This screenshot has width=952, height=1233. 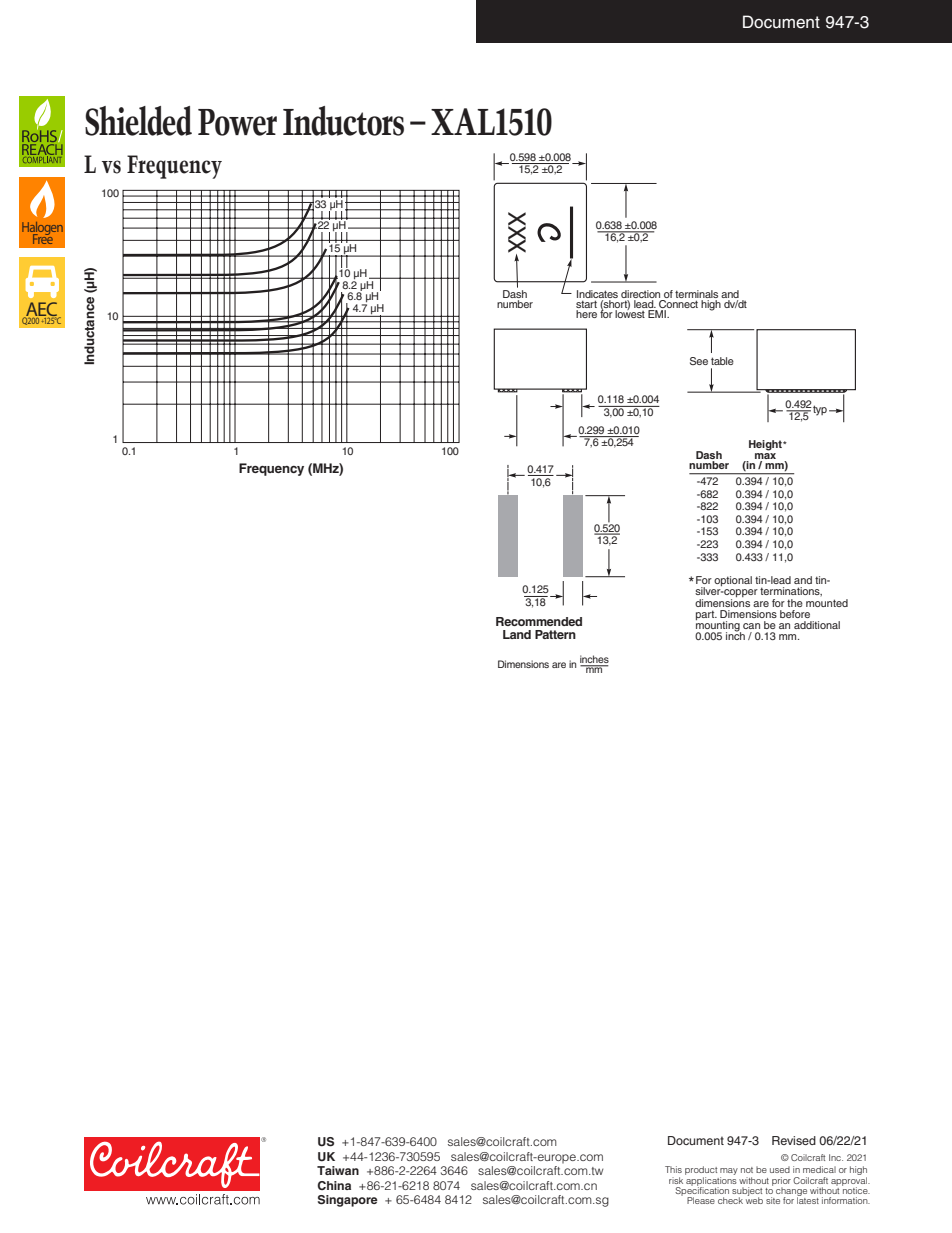 I want to click on Recommended, so click(x=539, y=621).
